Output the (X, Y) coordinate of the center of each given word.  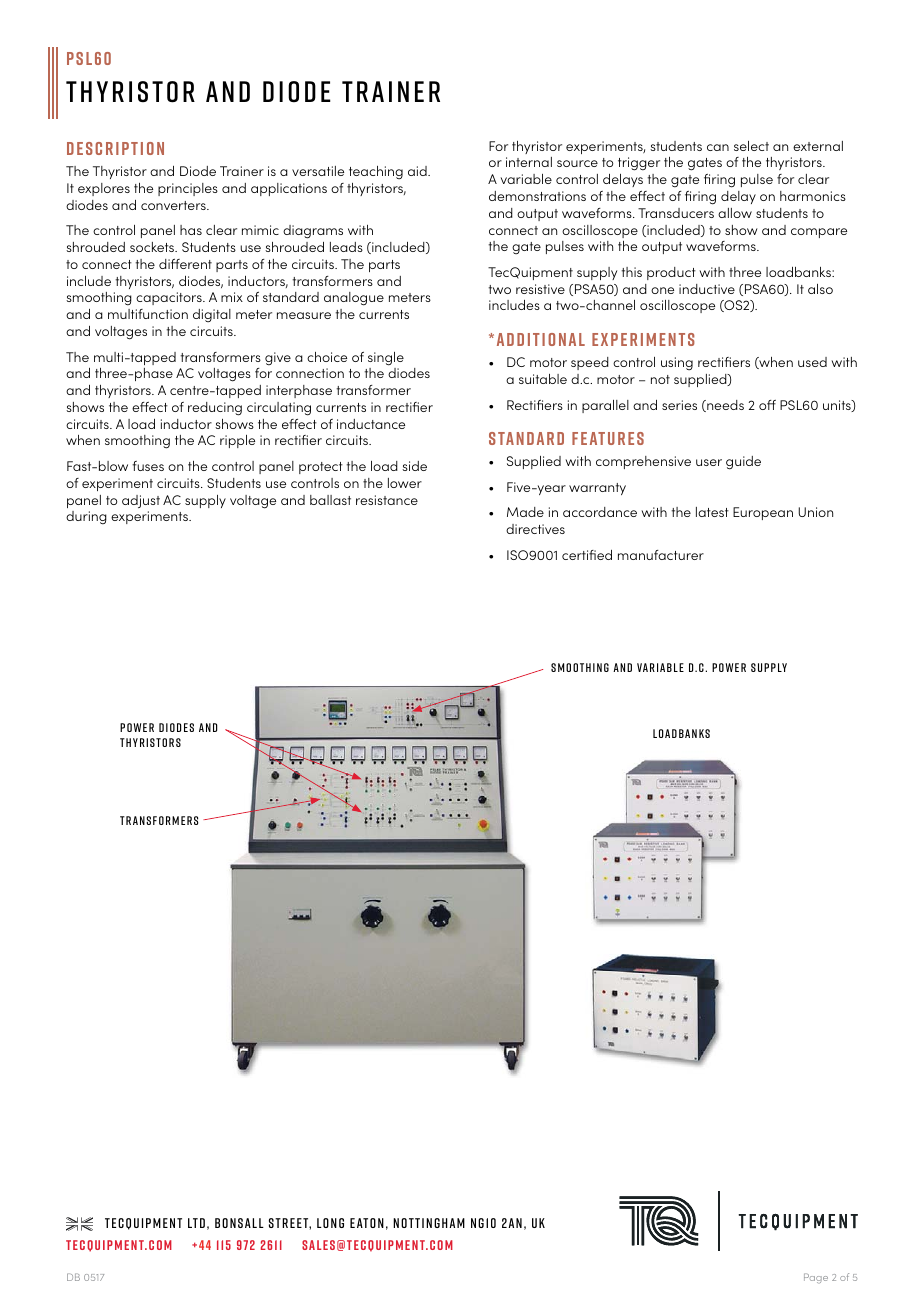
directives (535, 529)
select (751, 146)
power (729, 667)
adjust (141, 501)
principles (188, 189)
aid (418, 171)
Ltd (196, 1223)
